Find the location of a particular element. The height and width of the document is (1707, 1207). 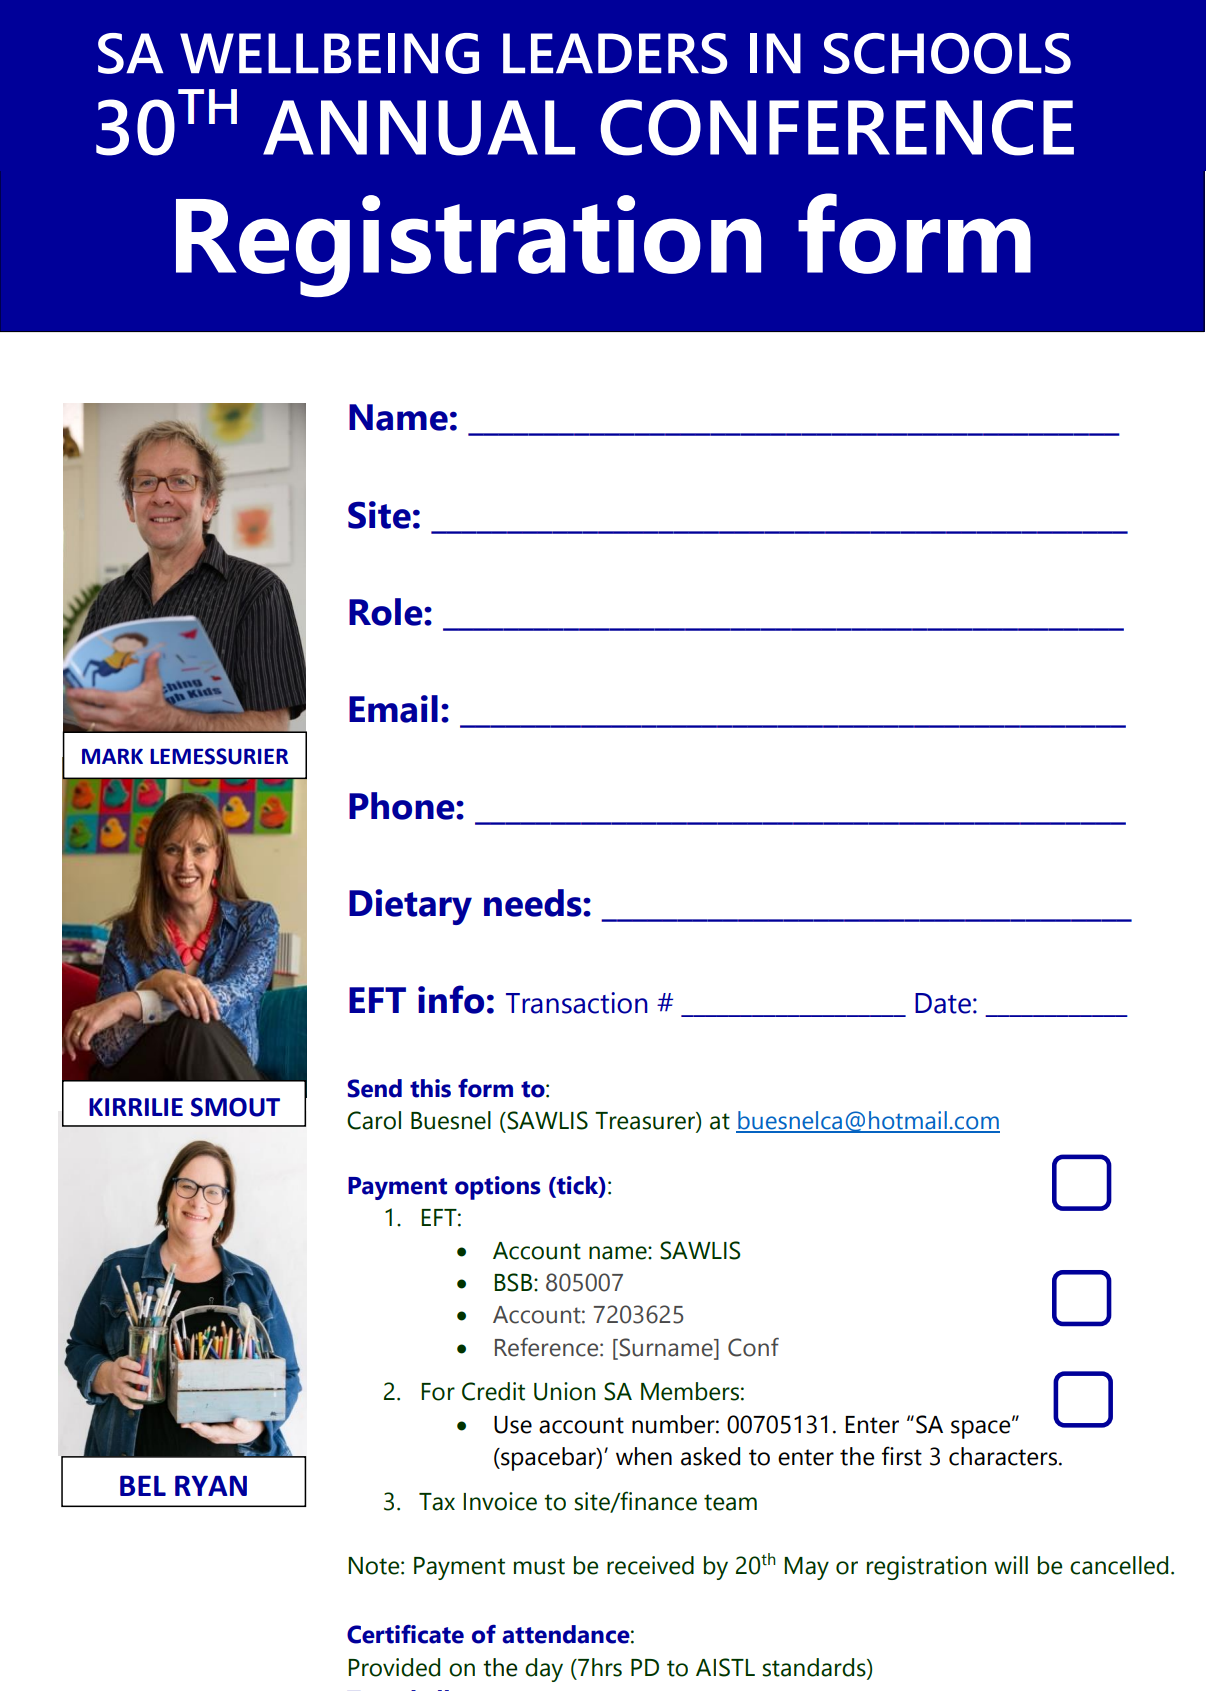

WELLBEING is located at coordinates (329, 53).
